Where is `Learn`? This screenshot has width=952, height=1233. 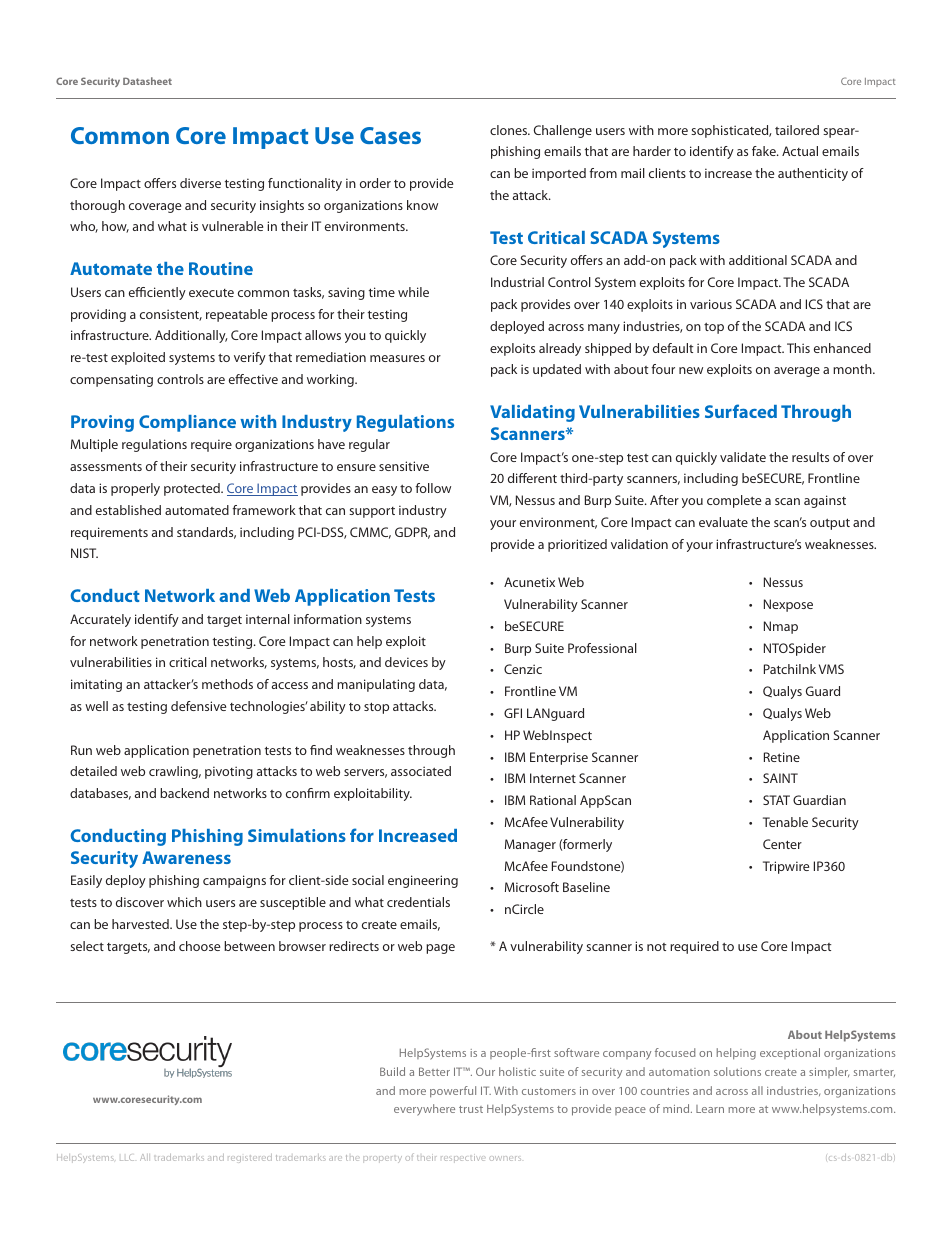
Learn is located at coordinates (710, 1109).
